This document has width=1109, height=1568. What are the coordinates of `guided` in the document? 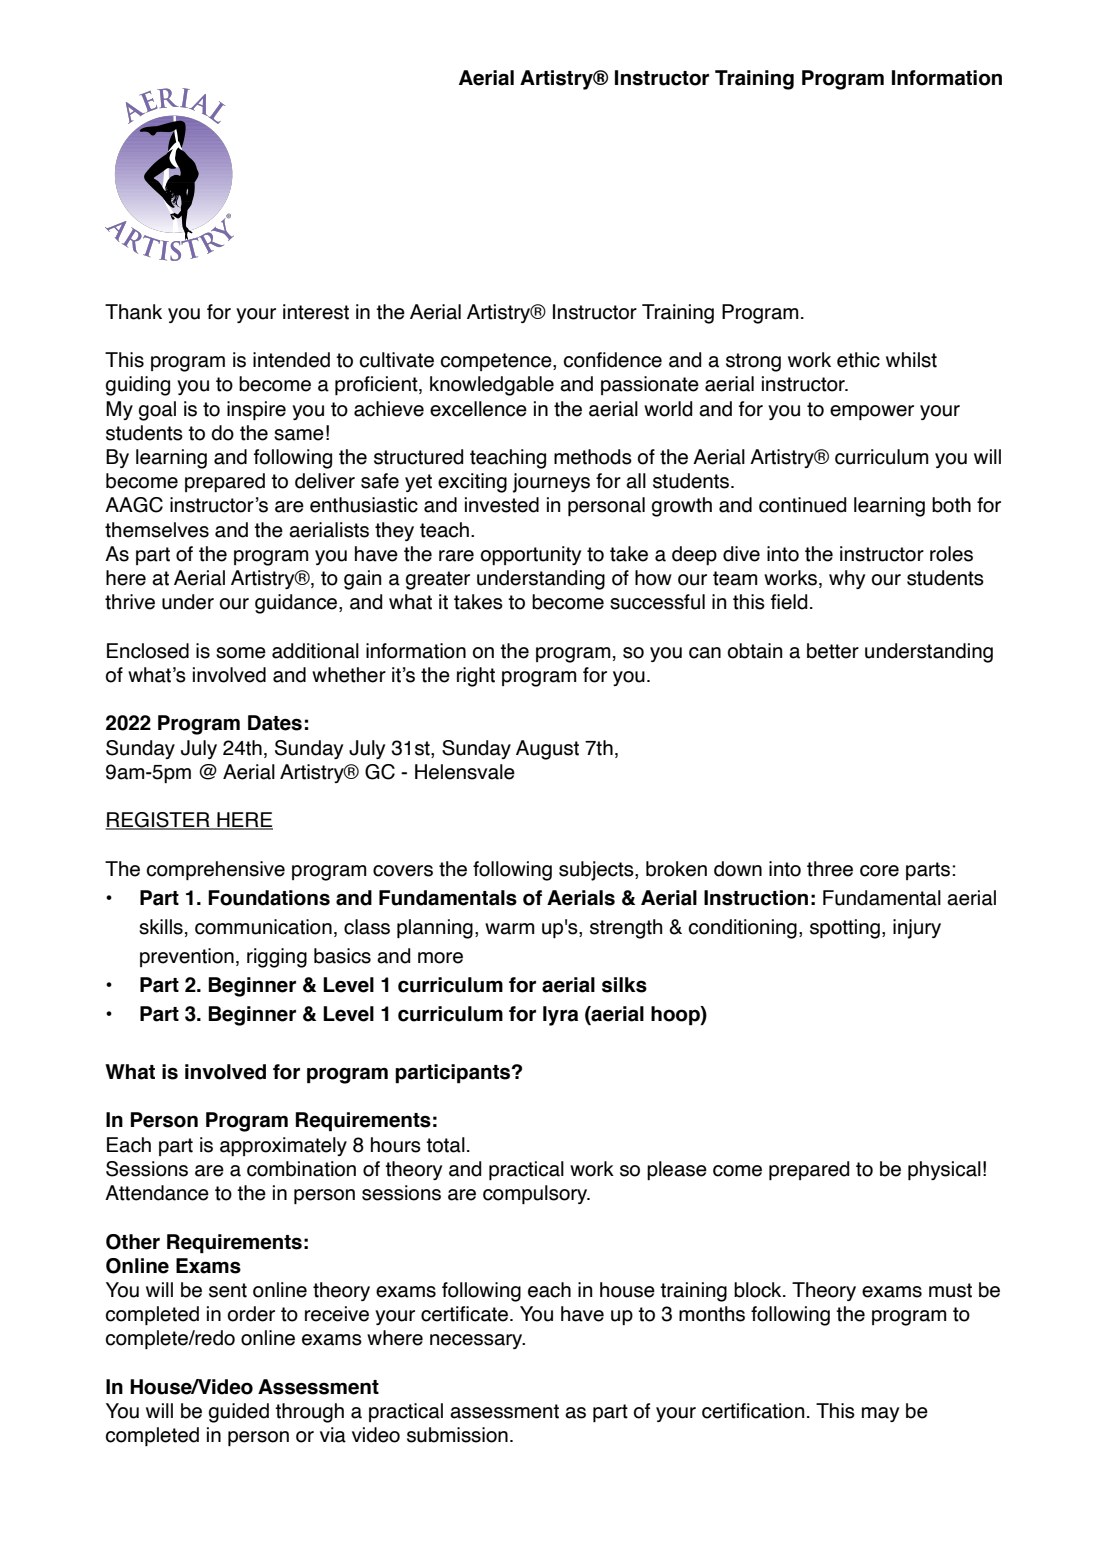 It's located at (239, 1413).
